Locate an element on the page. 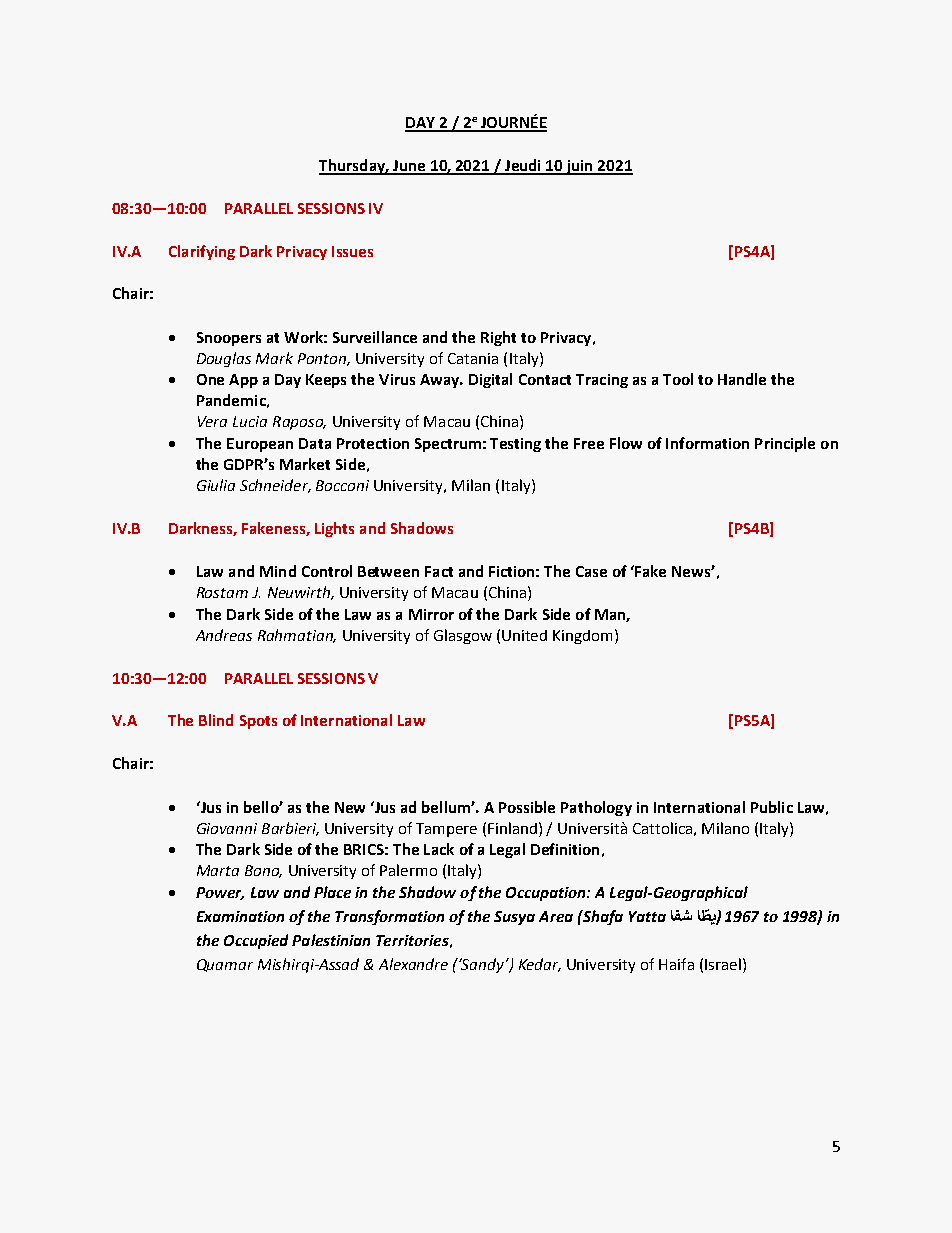  June is located at coordinates (409, 167).
